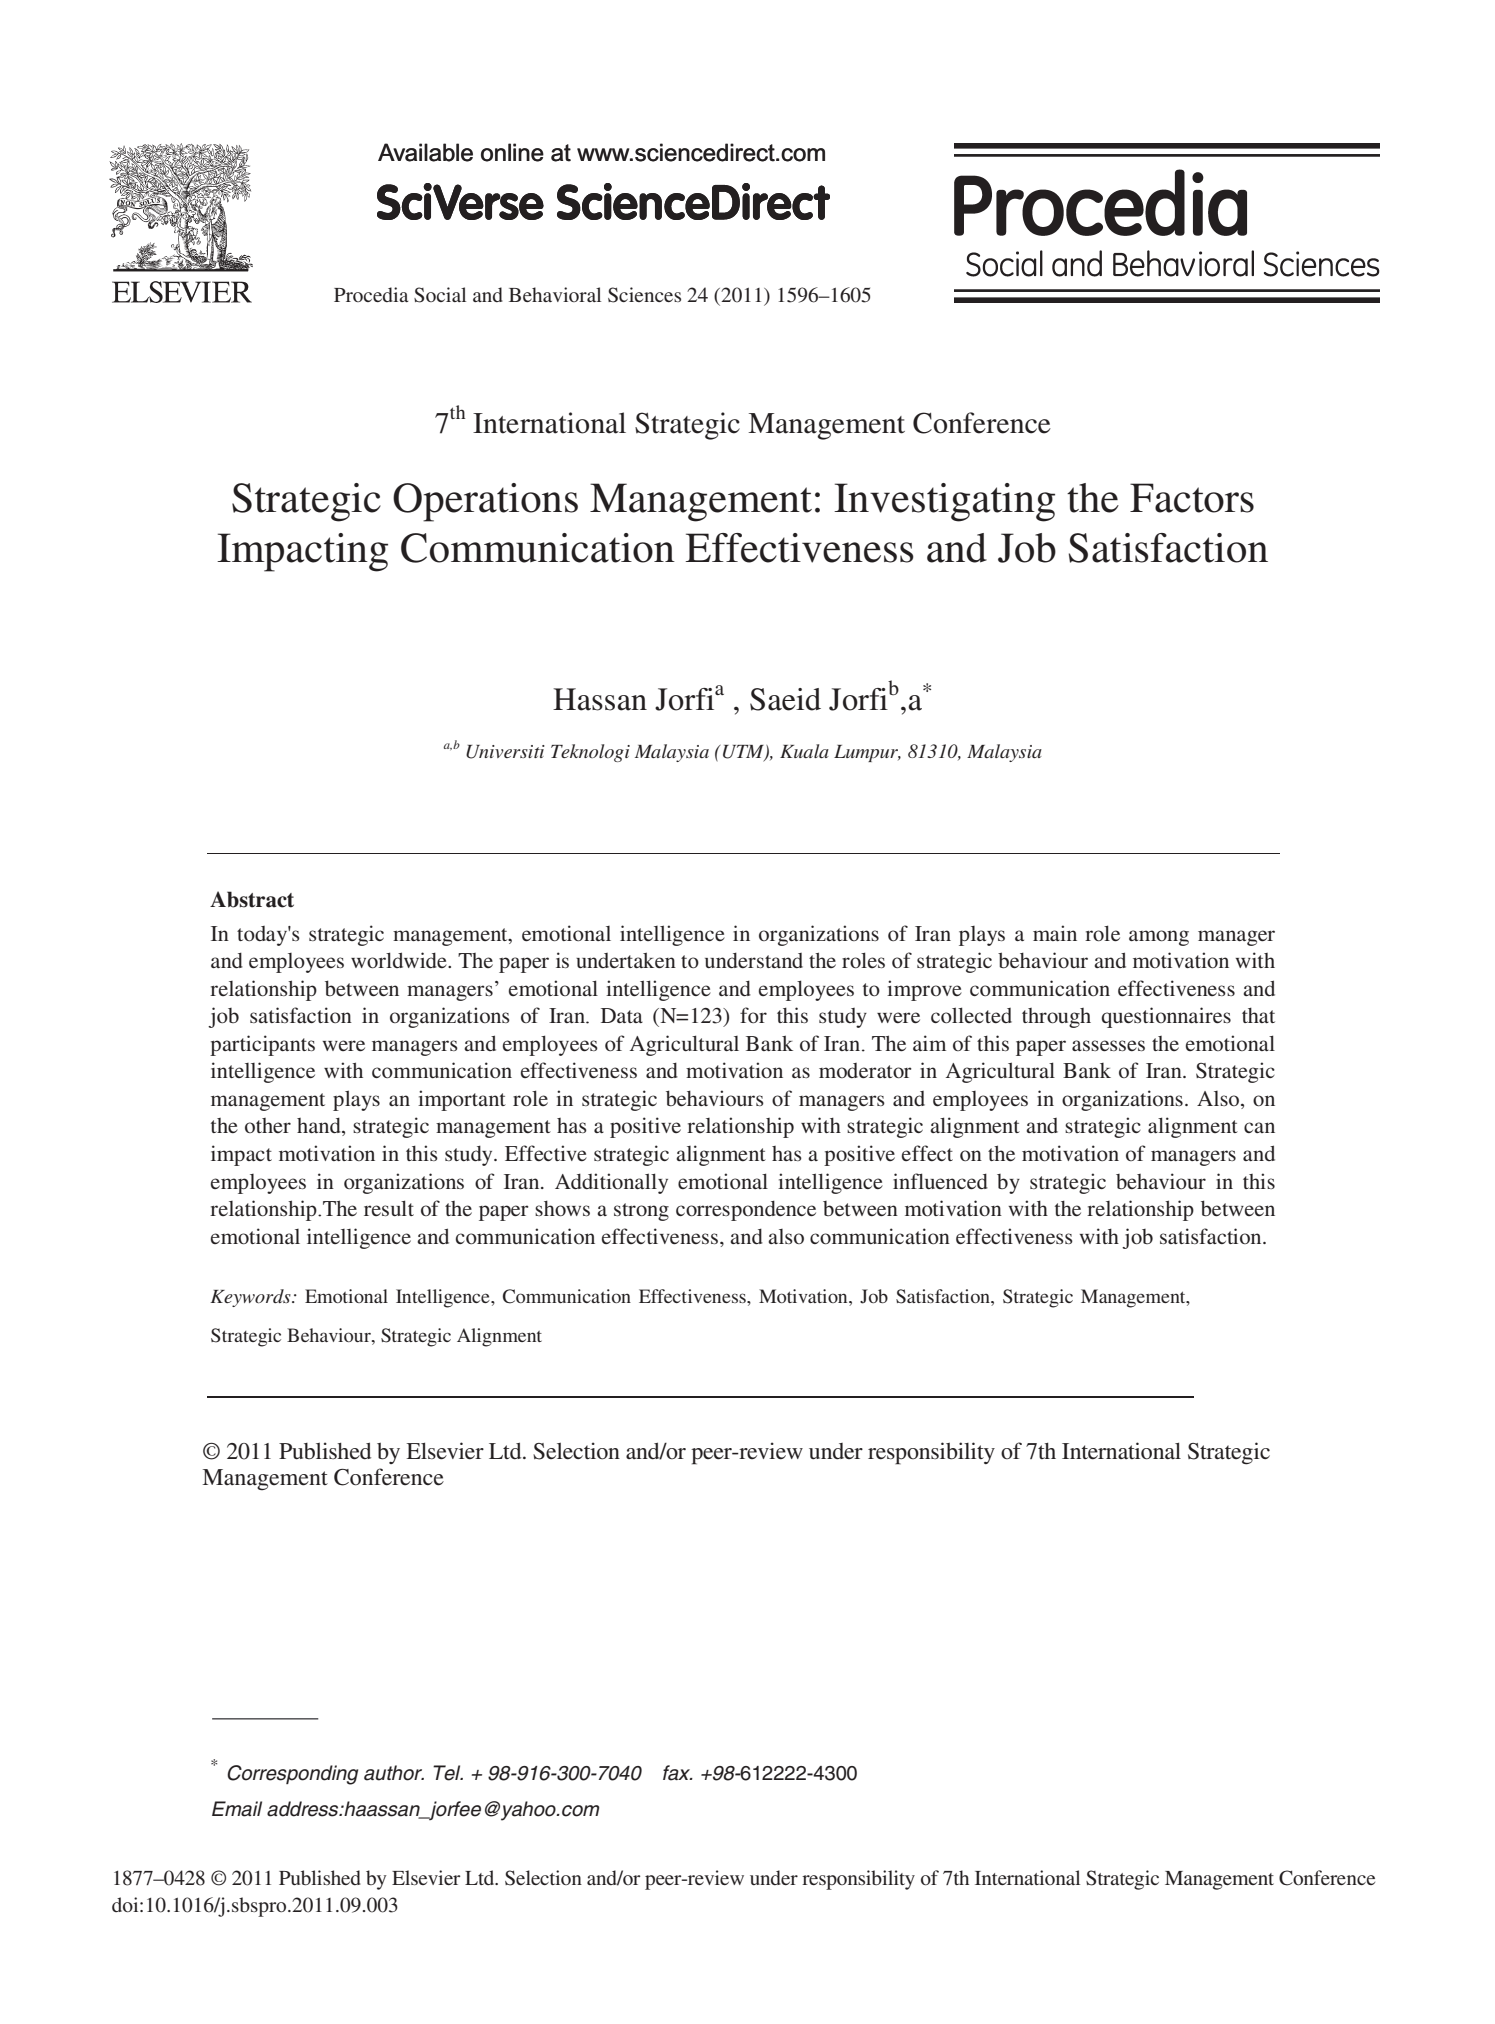 The width and height of the screenshot is (1495, 2024). What do you see at coordinates (394, 1773) in the screenshot?
I see `author` at bounding box center [394, 1773].
